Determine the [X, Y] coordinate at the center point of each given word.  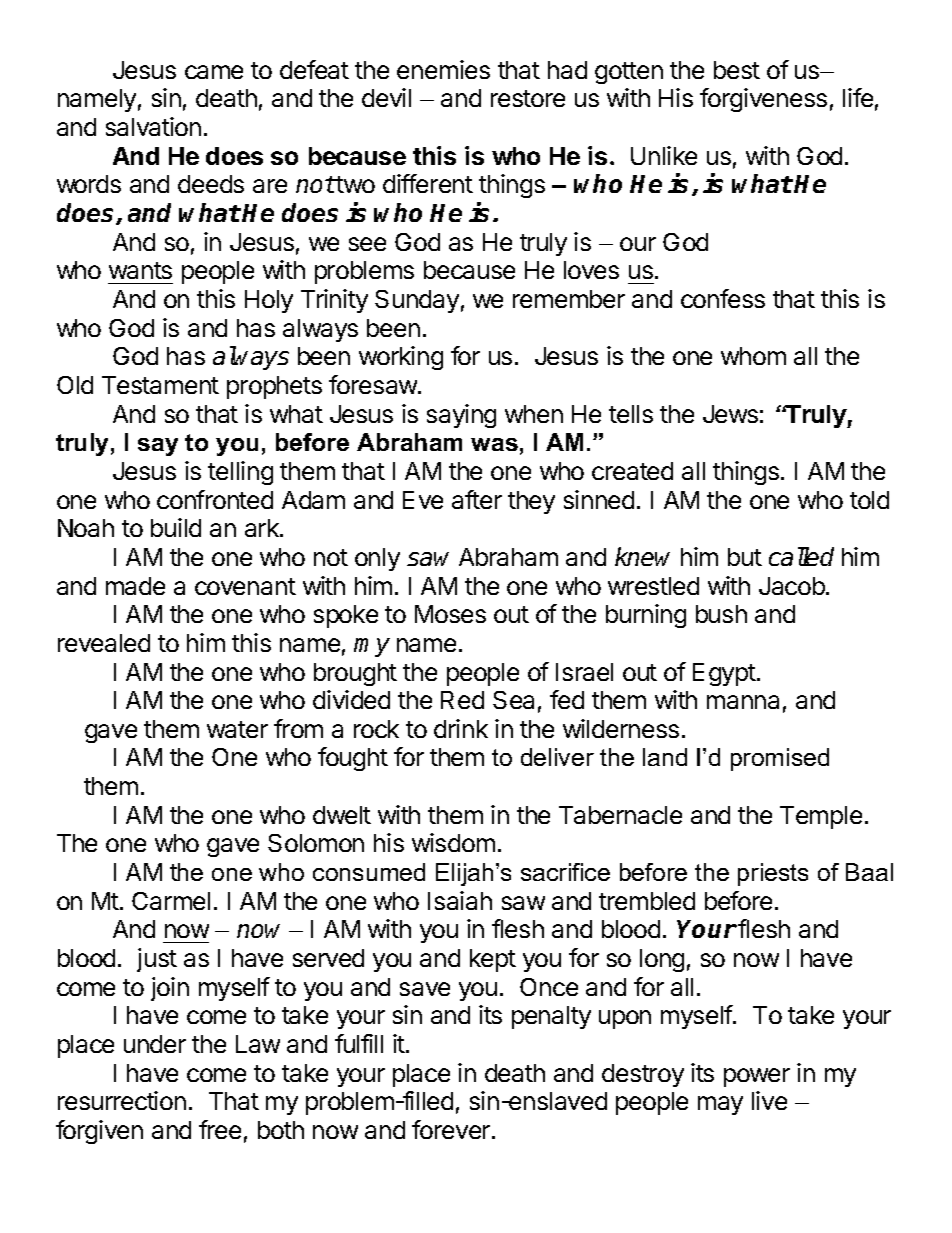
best [737, 70]
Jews [730, 414]
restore [528, 98]
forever [452, 1129]
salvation [153, 126]
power [757, 1077]
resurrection [122, 1100]
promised [780, 759]
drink [461, 728]
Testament [160, 385]
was [494, 444]
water [237, 729]
